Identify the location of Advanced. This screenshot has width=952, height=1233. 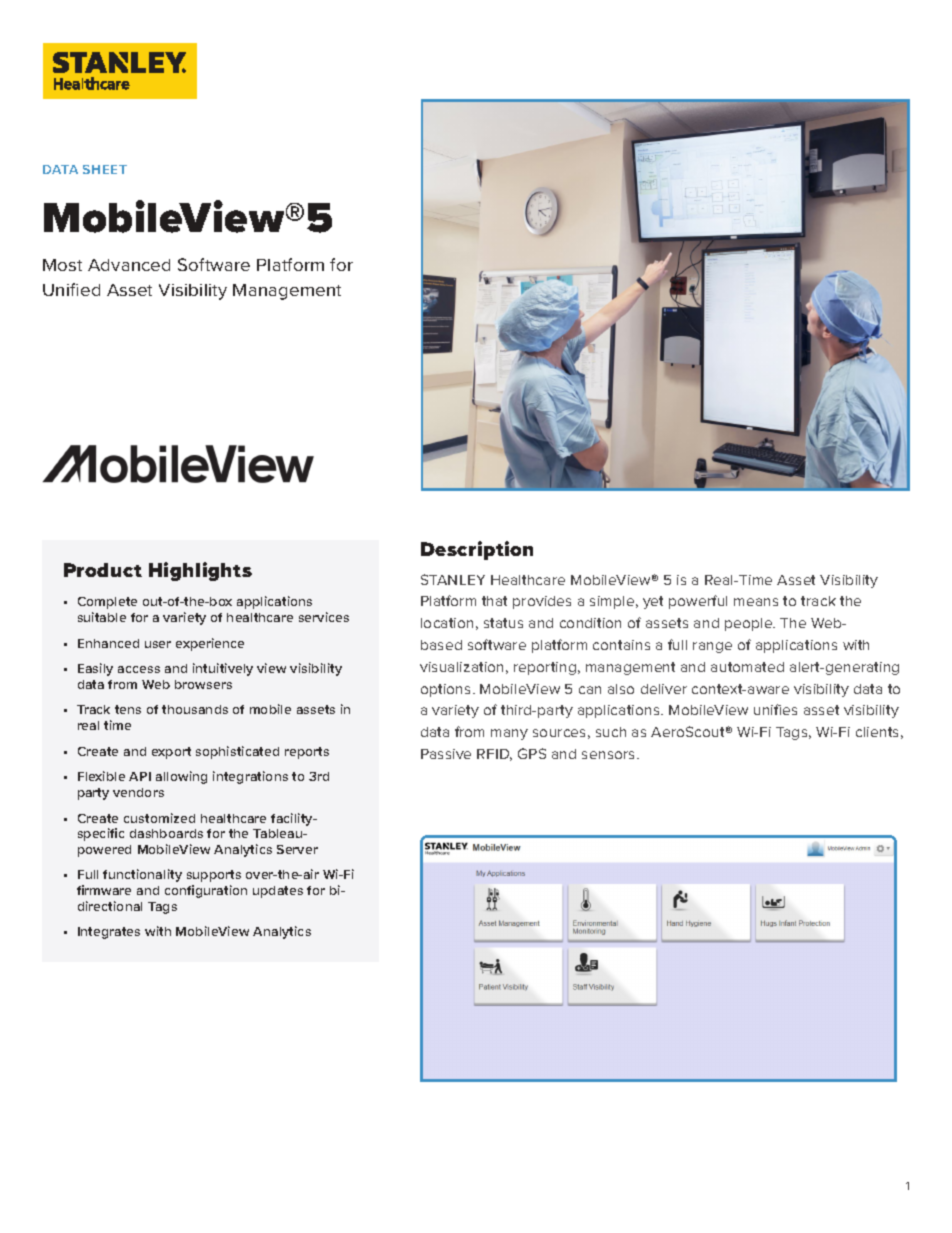
(129, 265).
